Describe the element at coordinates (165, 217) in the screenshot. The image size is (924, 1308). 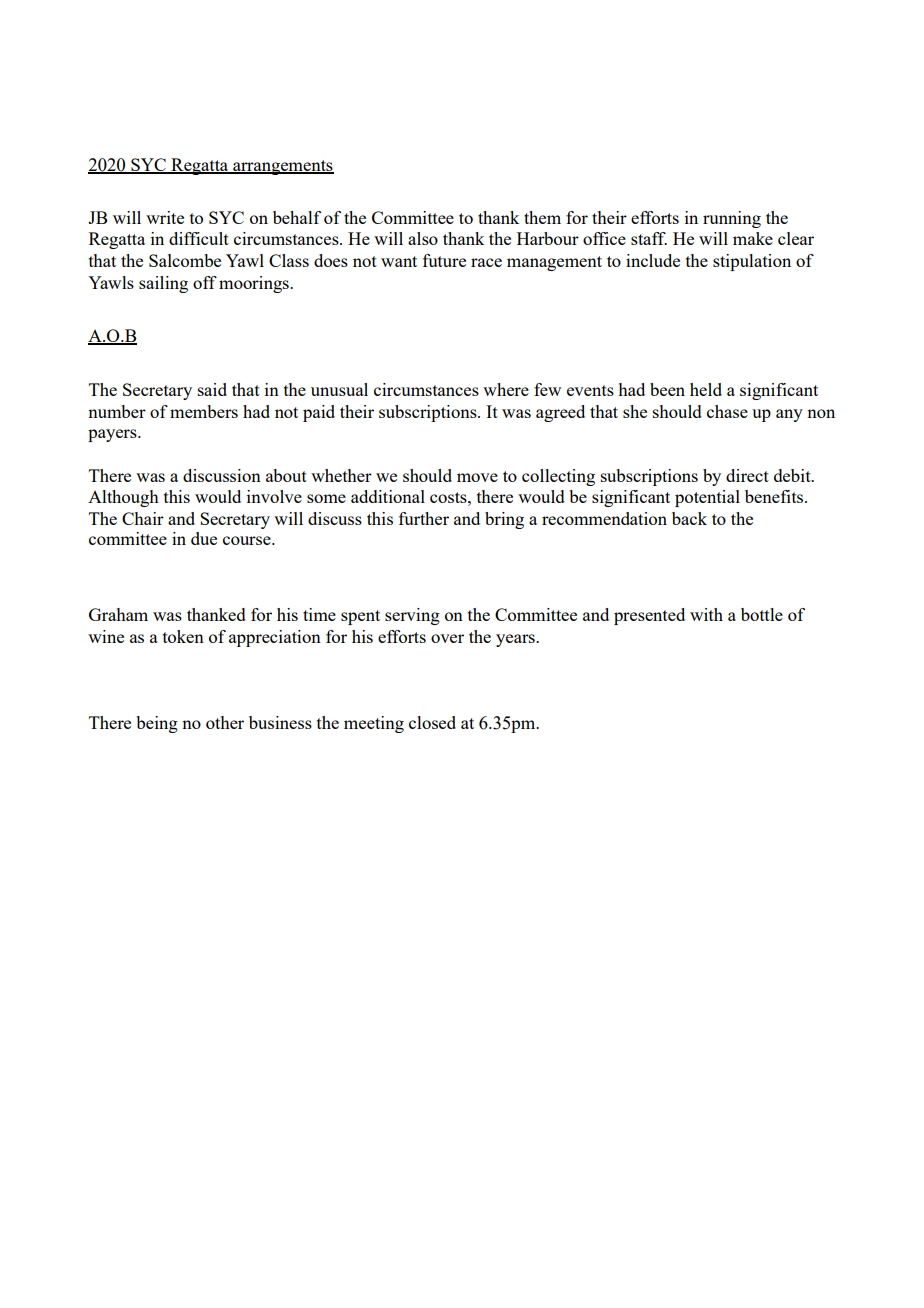
I see `write` at that location.
